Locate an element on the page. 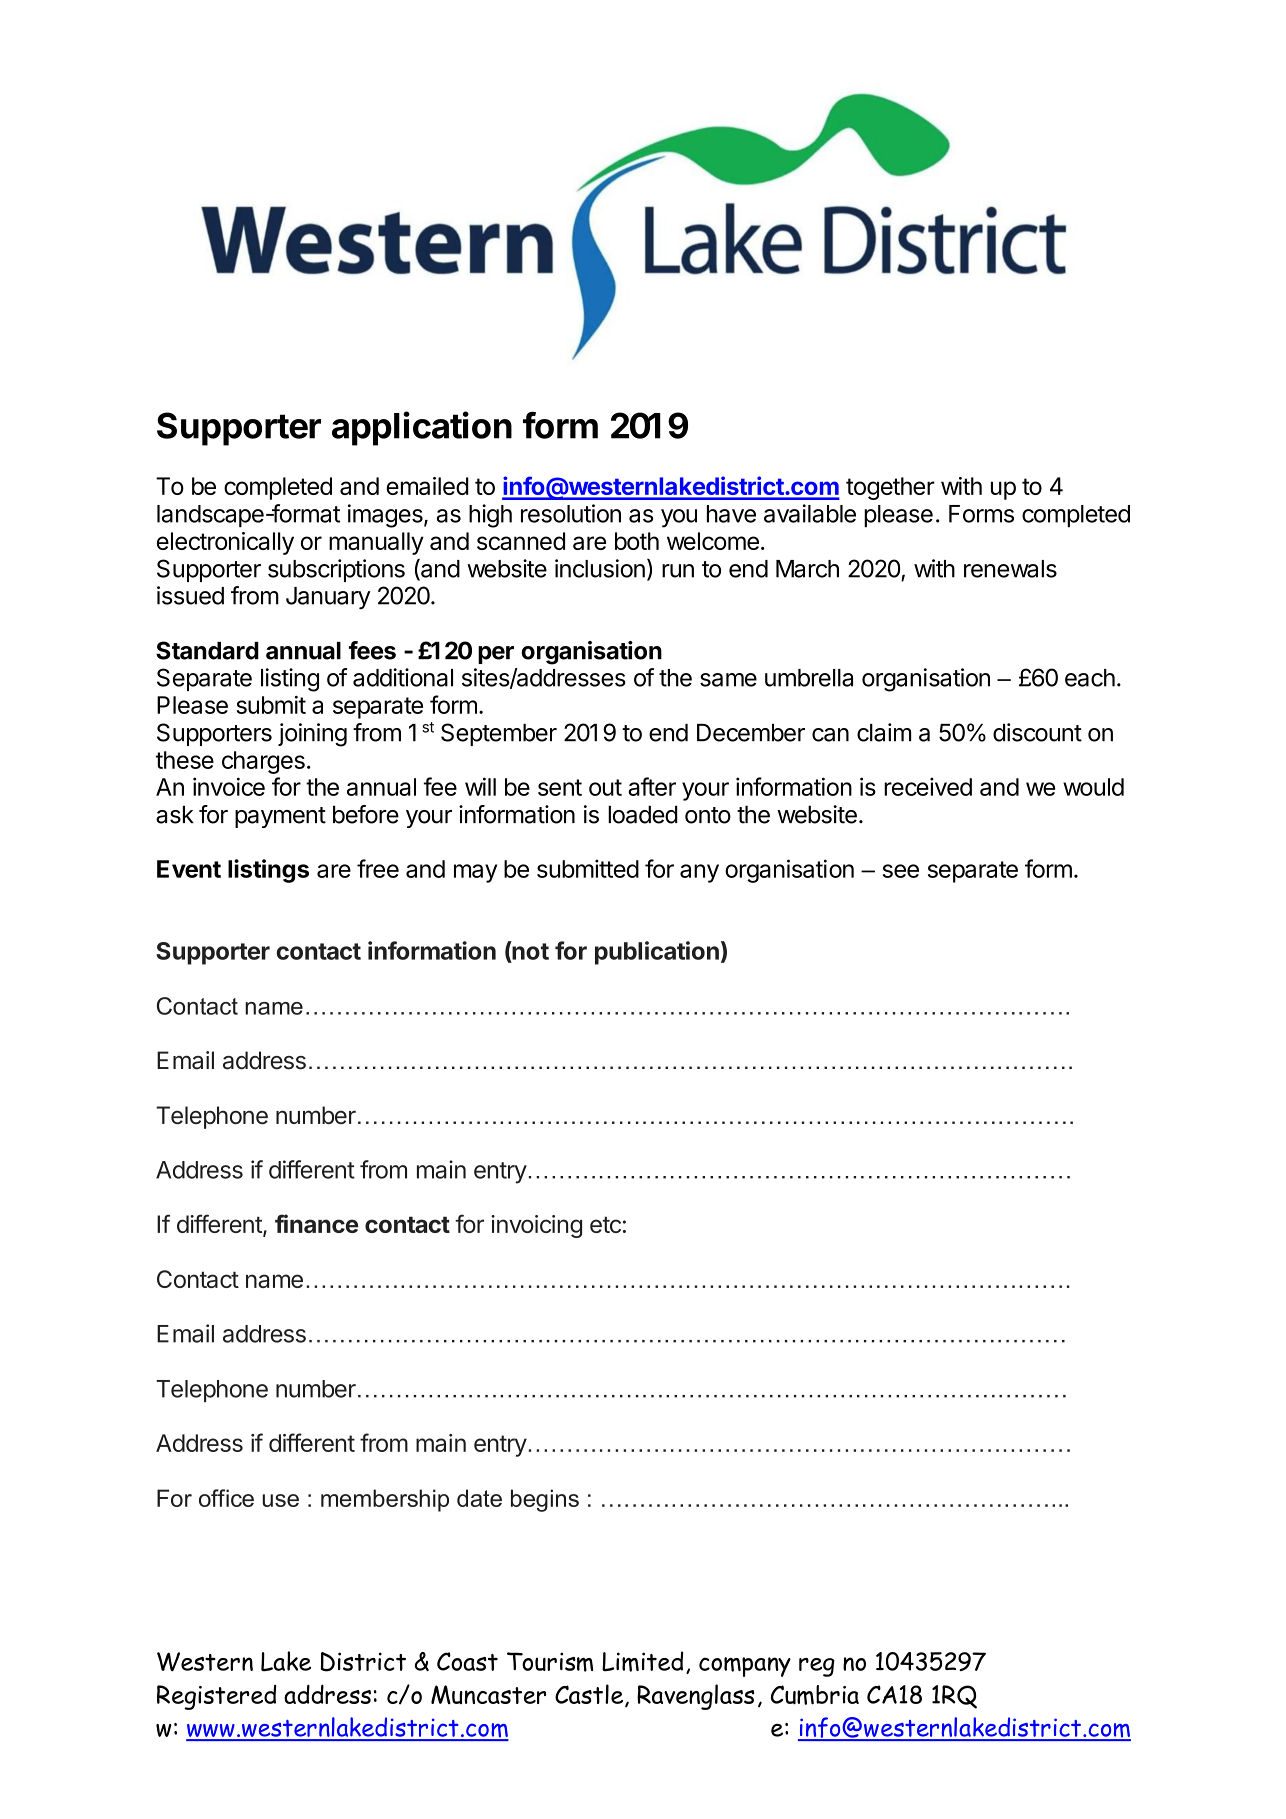  together is located at coordinates (890, 488).
